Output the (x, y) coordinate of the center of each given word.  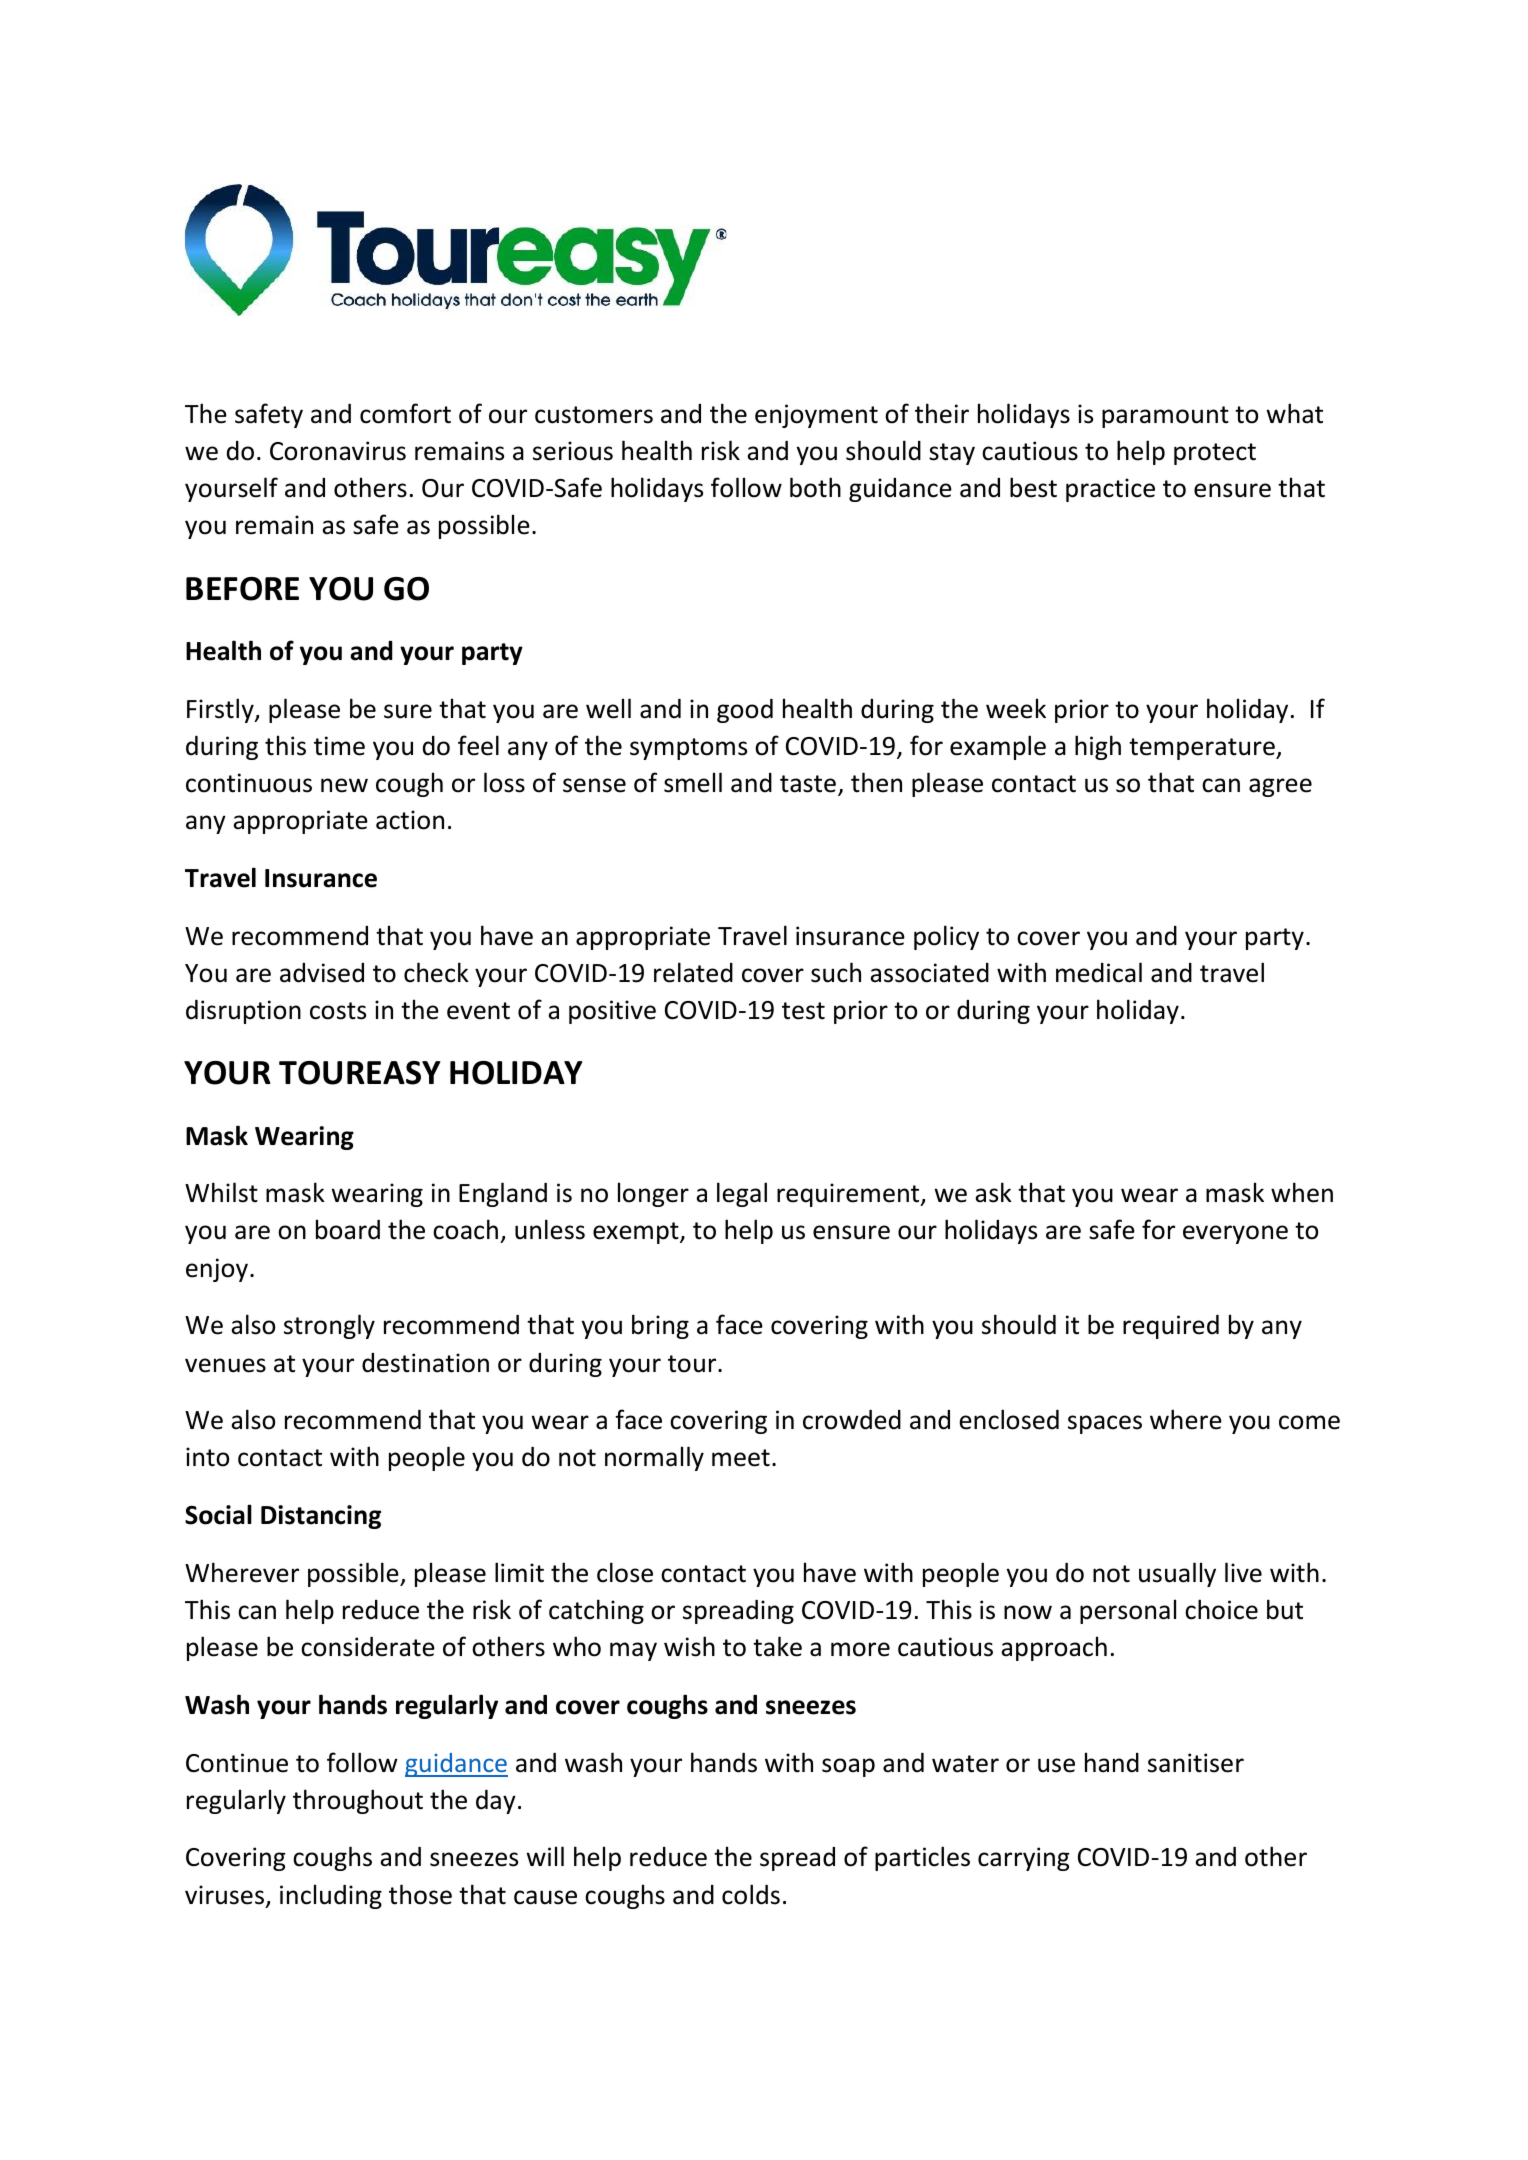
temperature (1203, 749)
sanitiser (1196, 1763)
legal (742, 1194)
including (331, 1896)
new (344, 785)
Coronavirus (338, 451)
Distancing (321, 1517)
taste (808, 784)
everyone (1235, 1234)
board (348, 1229)
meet (741, 1458)
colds (751, 1894)
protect (1215, 454)
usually (1177, 1574)
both (815, 487)
